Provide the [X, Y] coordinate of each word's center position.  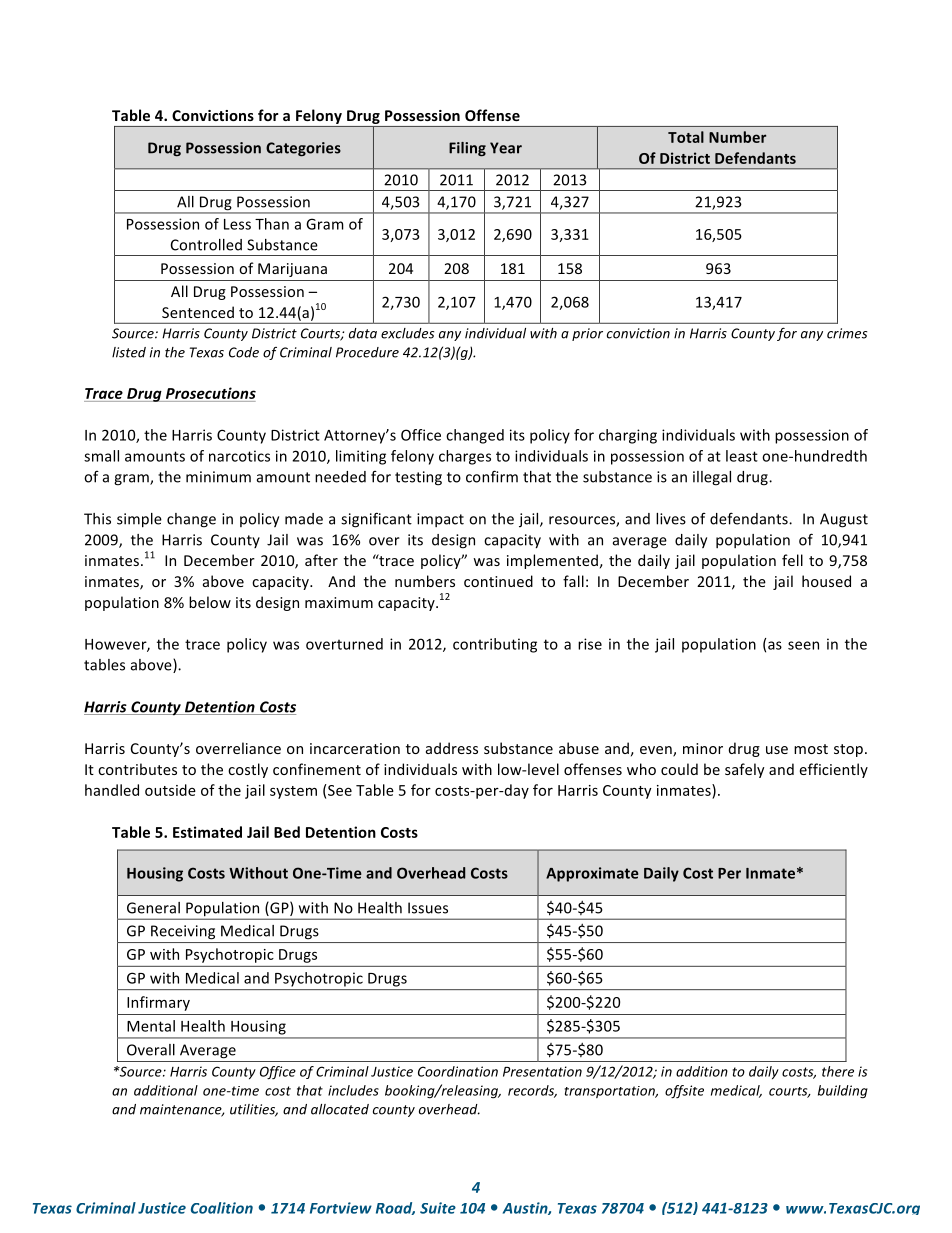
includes [353, 1090]
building [843, 1092]
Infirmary [158, 1003]
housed [826, 581]
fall [573, 581]
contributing [495, 645]
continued [498, 581]
